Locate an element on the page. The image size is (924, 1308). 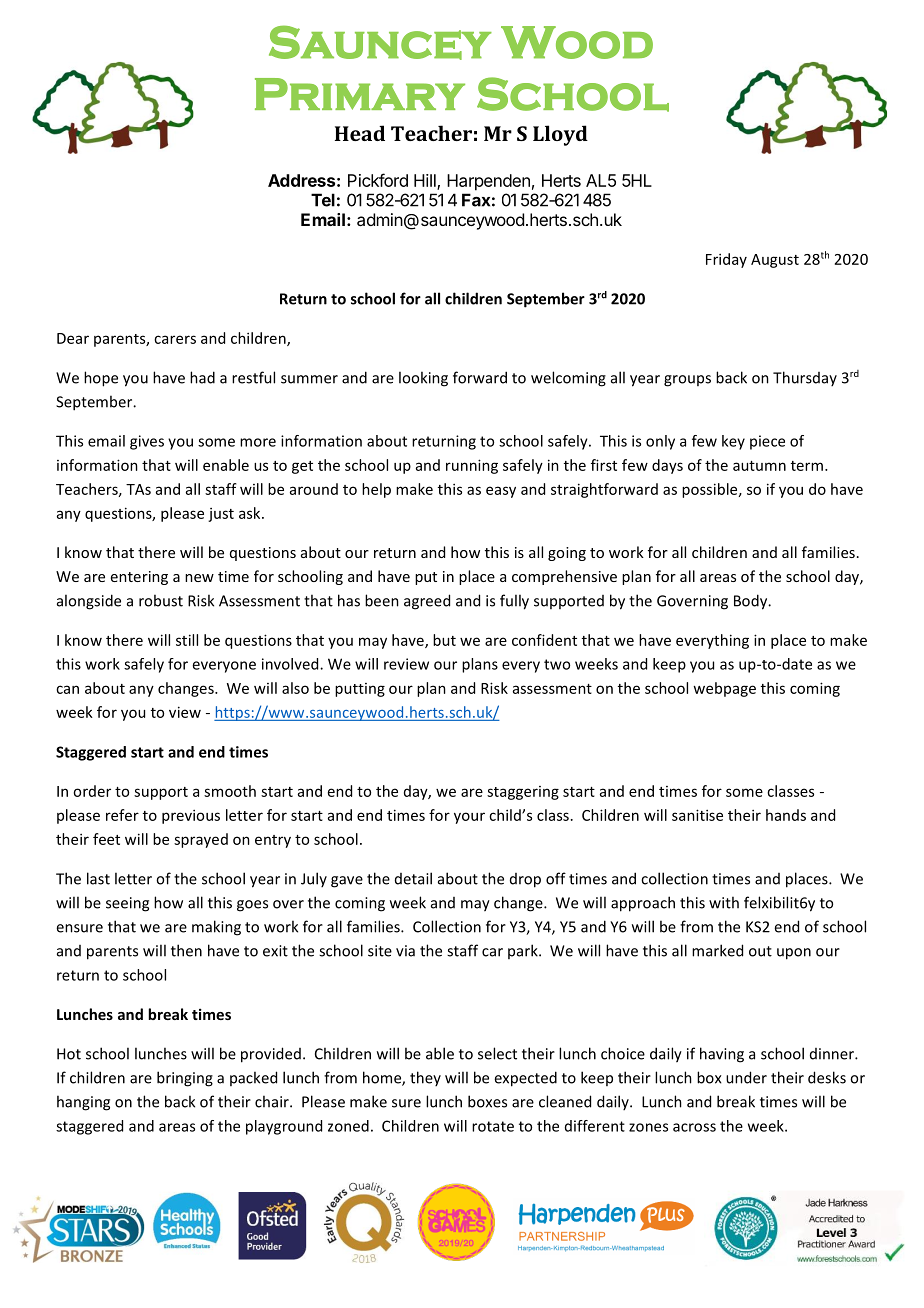
Hill is located at coordinates (426, 181).
